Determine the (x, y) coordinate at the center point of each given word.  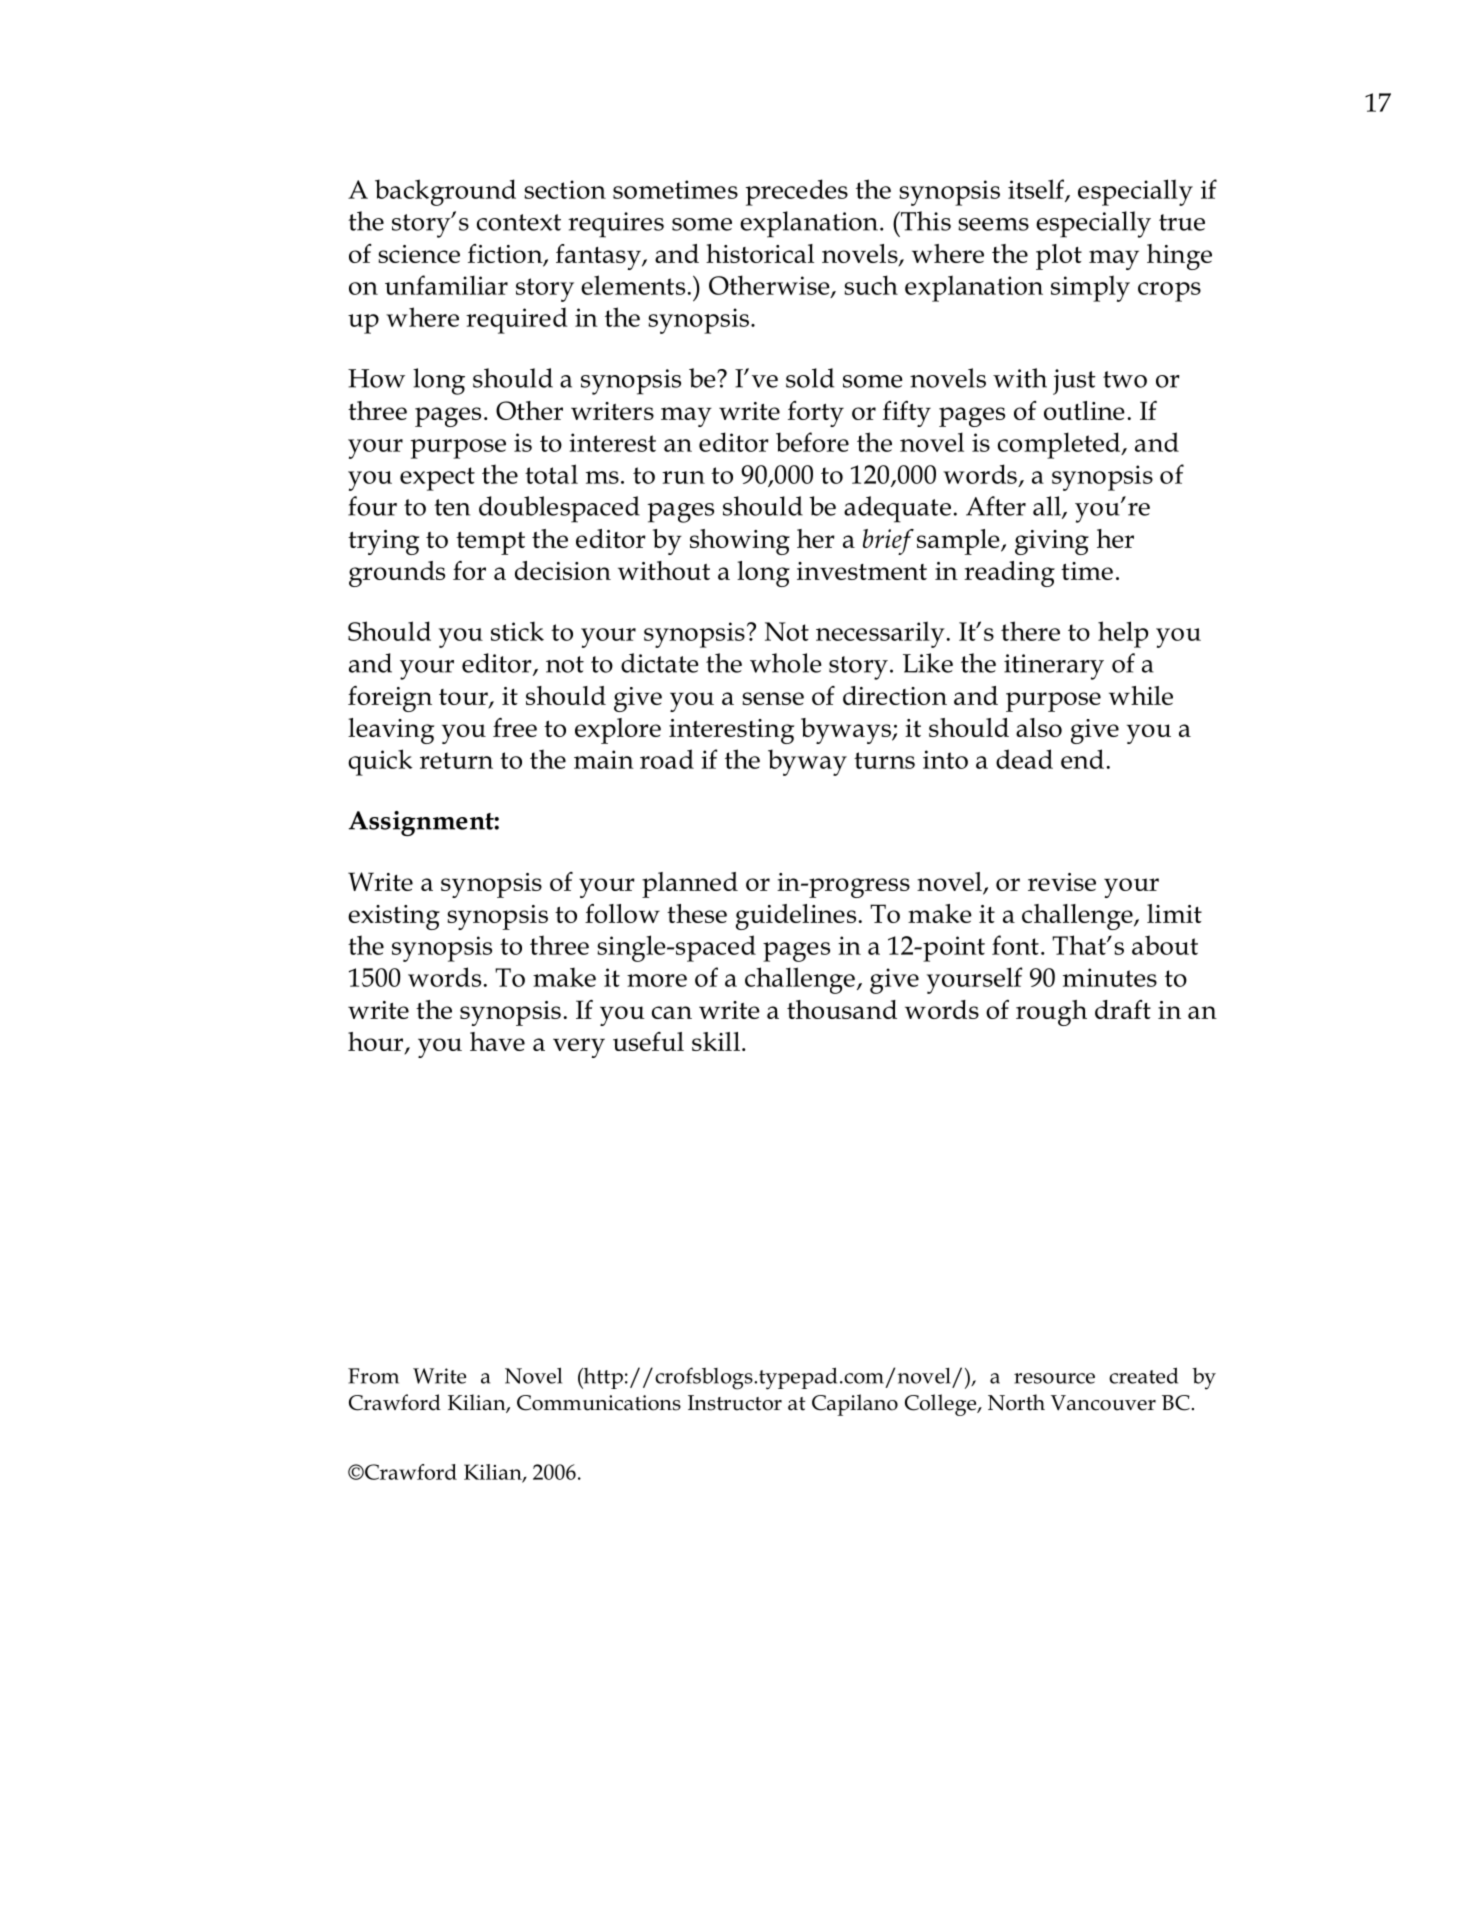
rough (1051, 1013)
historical (760, 253)
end (1082, 759)
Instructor (735, 1403)
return (456, 760)
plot (1059, 257)
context (519, 222)
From (373, 1376)
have (497, 1041)
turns (884, 760)
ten (452, 507)
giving (1052, 542)
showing (740, 542)
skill (716, 1041)
